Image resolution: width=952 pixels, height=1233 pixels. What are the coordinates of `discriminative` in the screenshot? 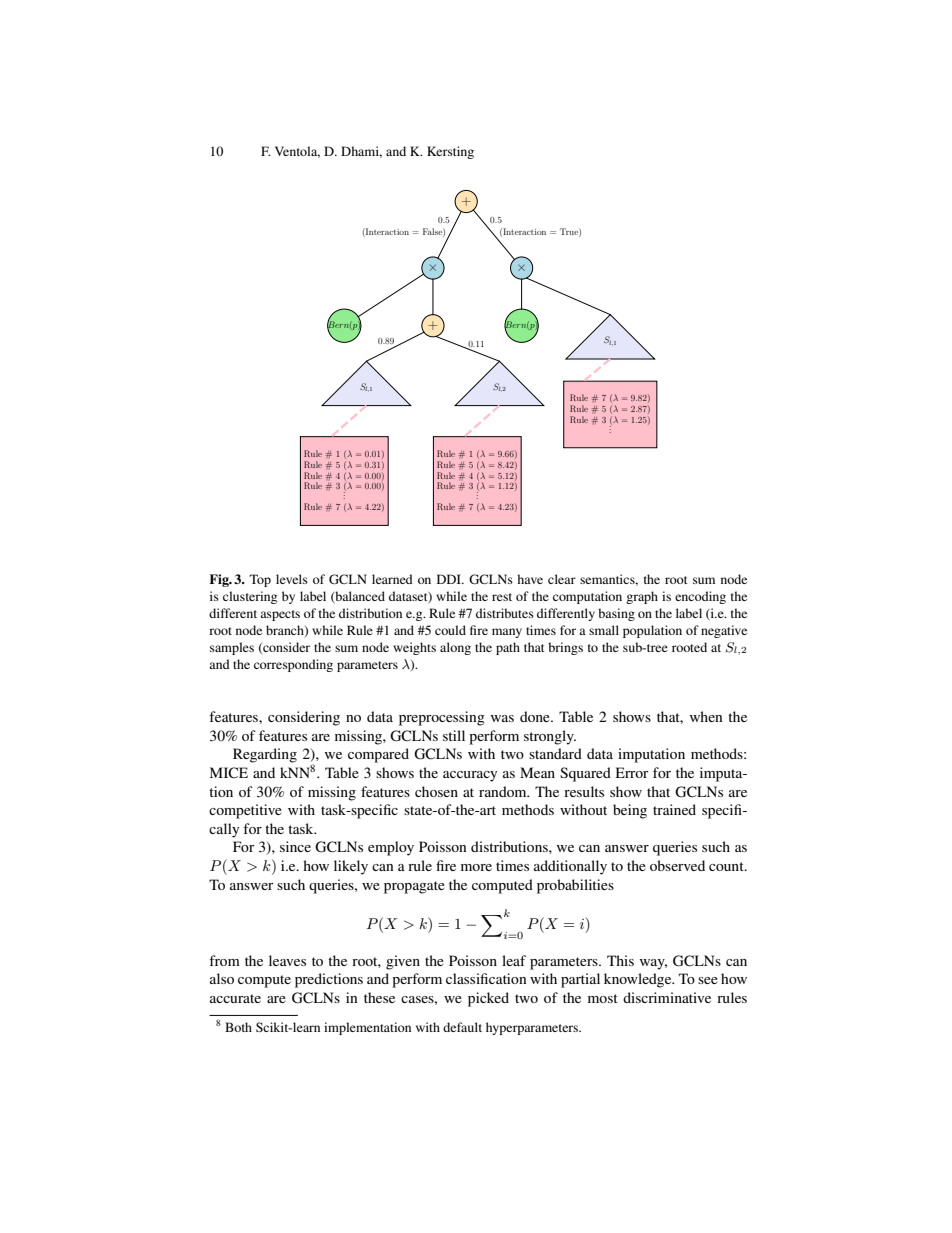 It's located at (667, 997).
